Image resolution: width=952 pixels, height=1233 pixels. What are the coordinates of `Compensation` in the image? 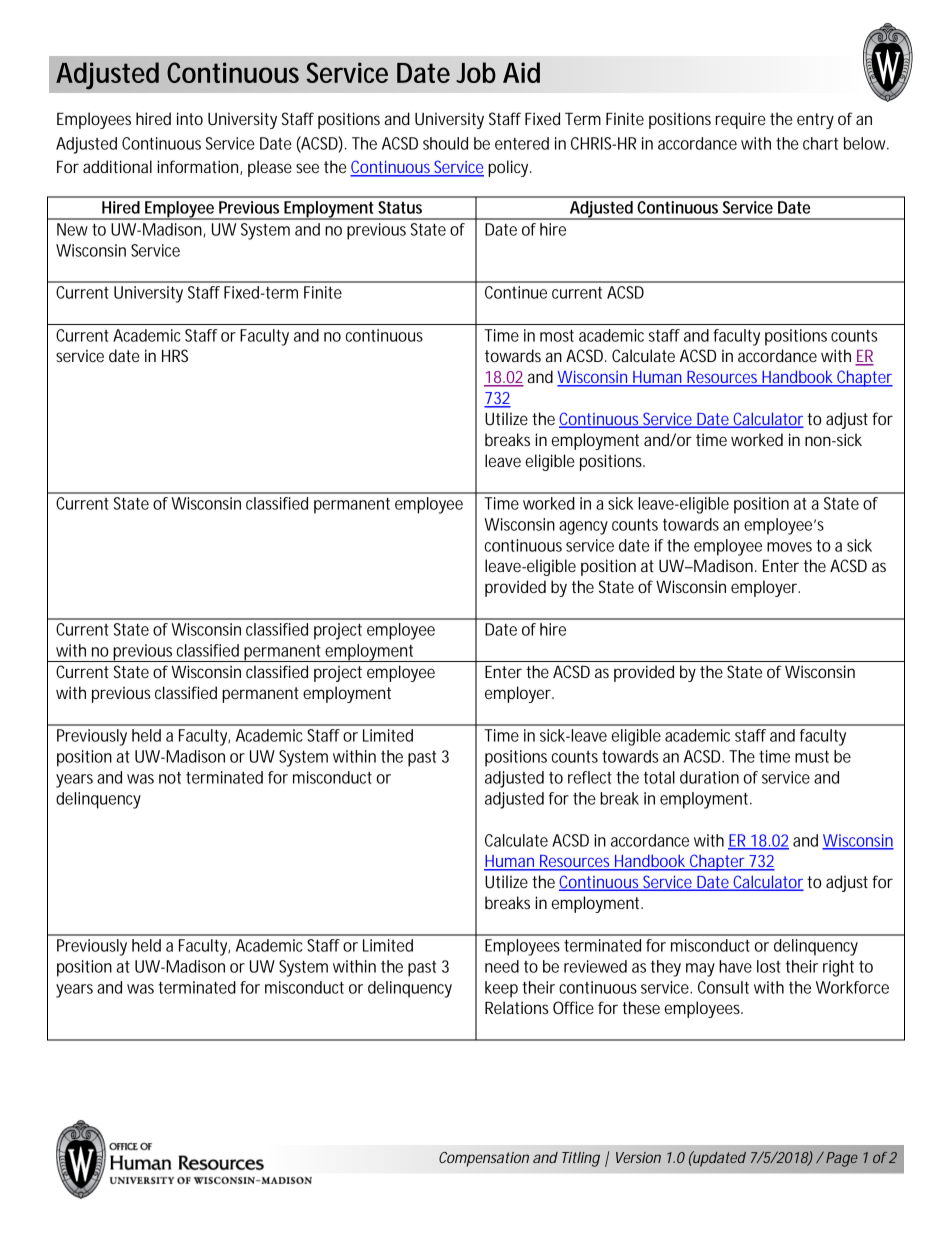 It's located at (484, 1159).
